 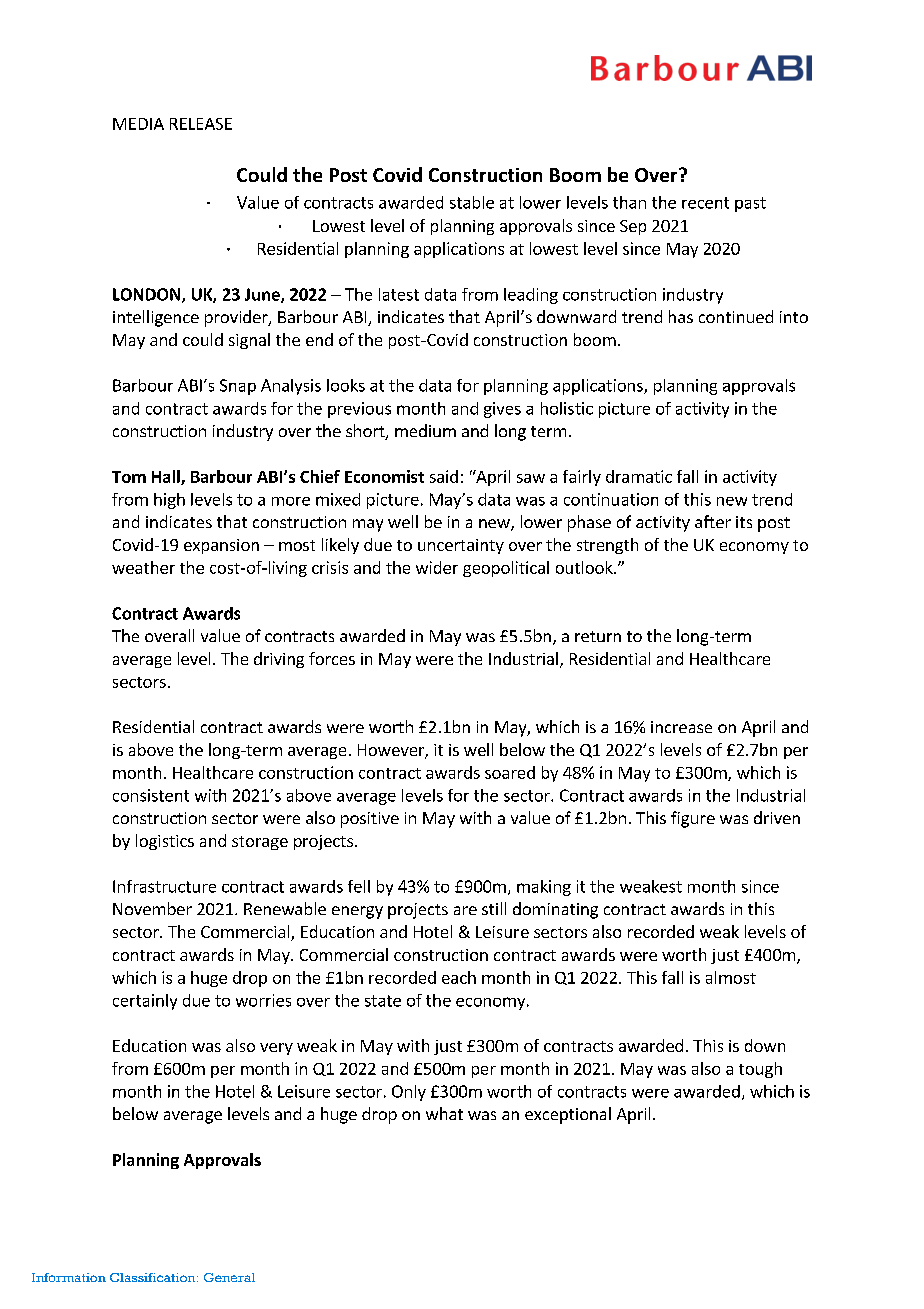 I want to click on stable, so click(x=472, y=202).
